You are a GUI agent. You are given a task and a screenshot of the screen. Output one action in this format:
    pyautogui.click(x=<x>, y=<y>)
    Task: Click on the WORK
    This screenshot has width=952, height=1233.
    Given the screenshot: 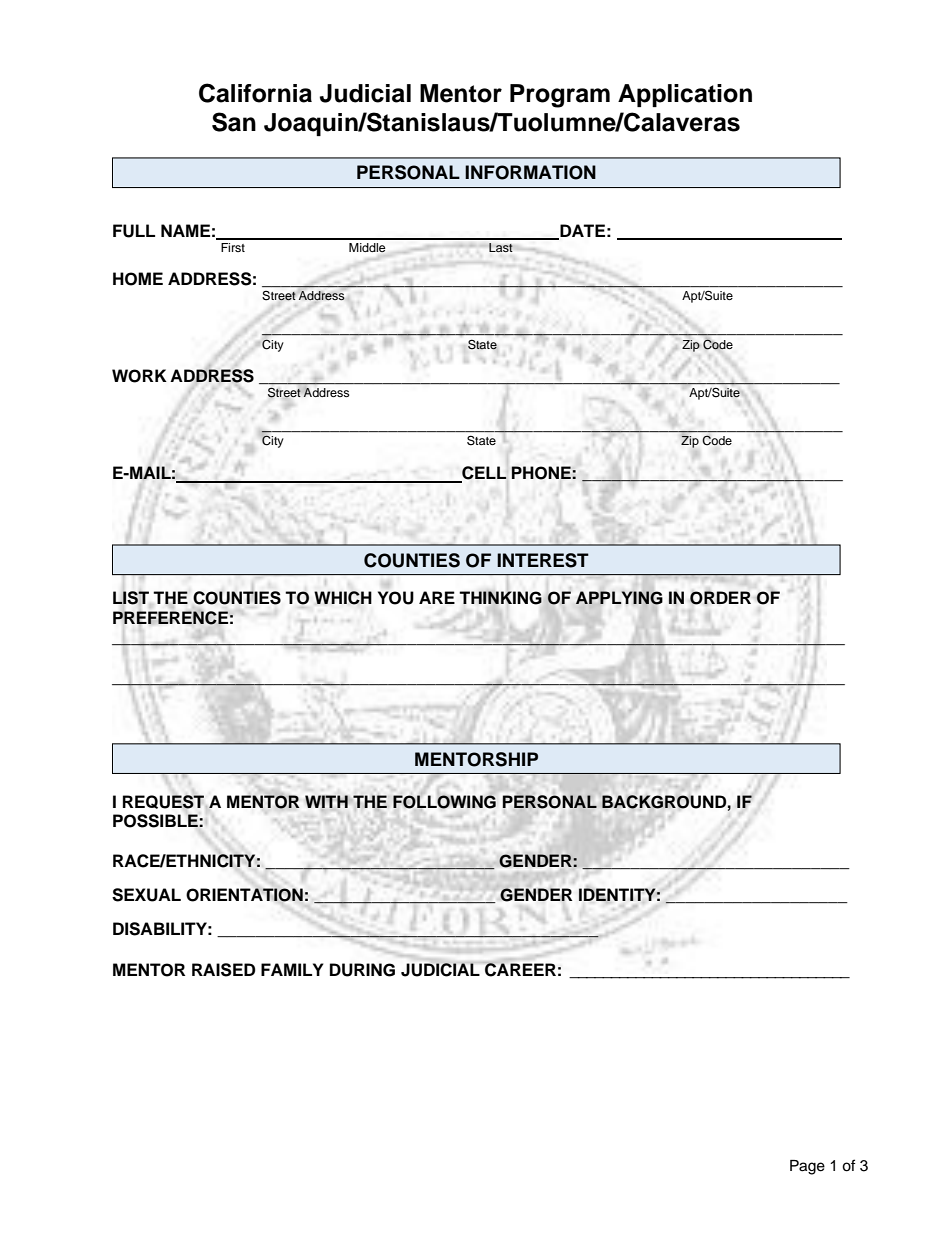 What is the action you would take?
    pyautogui.click(x=139, y=376)
